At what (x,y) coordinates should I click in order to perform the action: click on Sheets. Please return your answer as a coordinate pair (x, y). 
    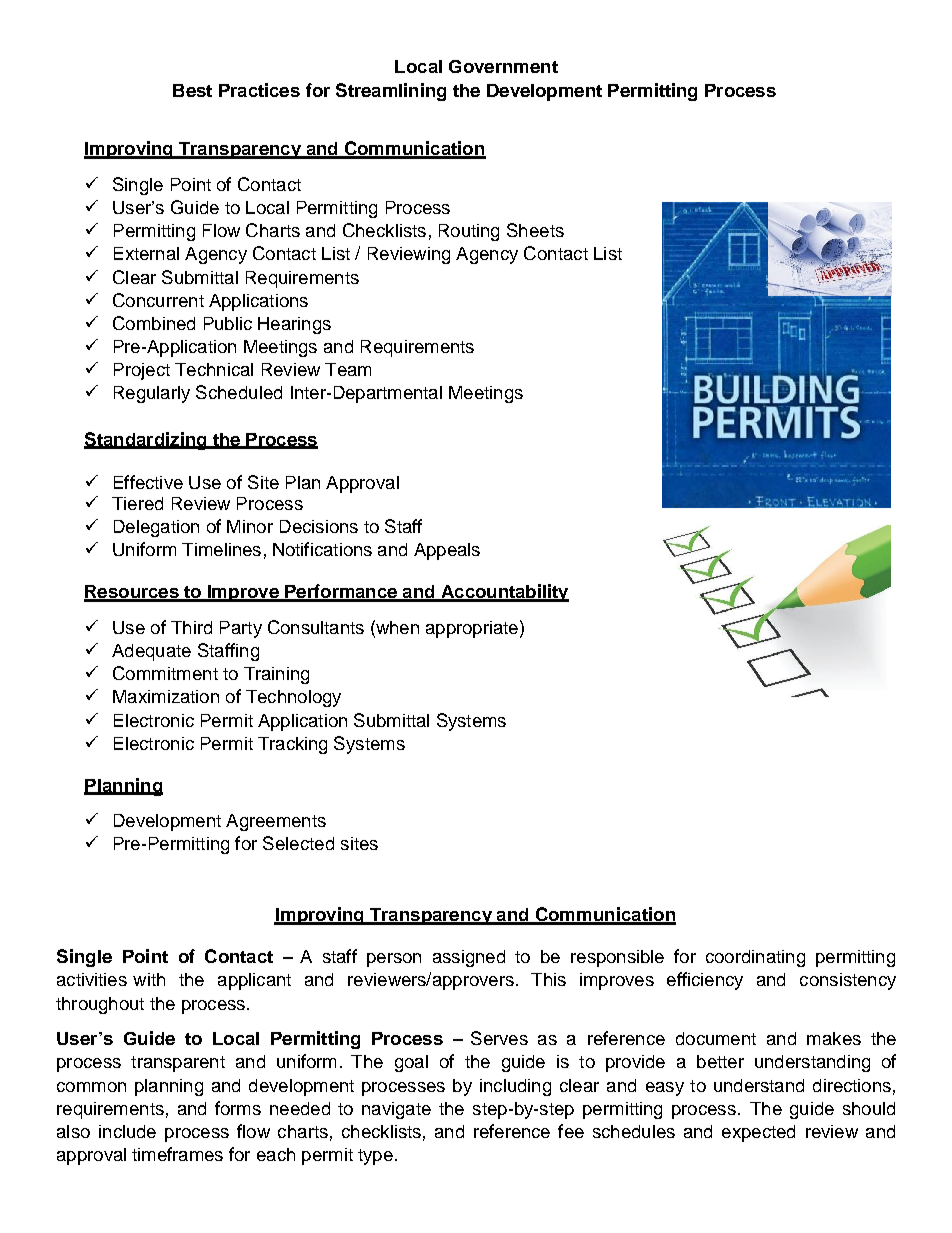
    Looking at the image, I should click on (535, 230).
